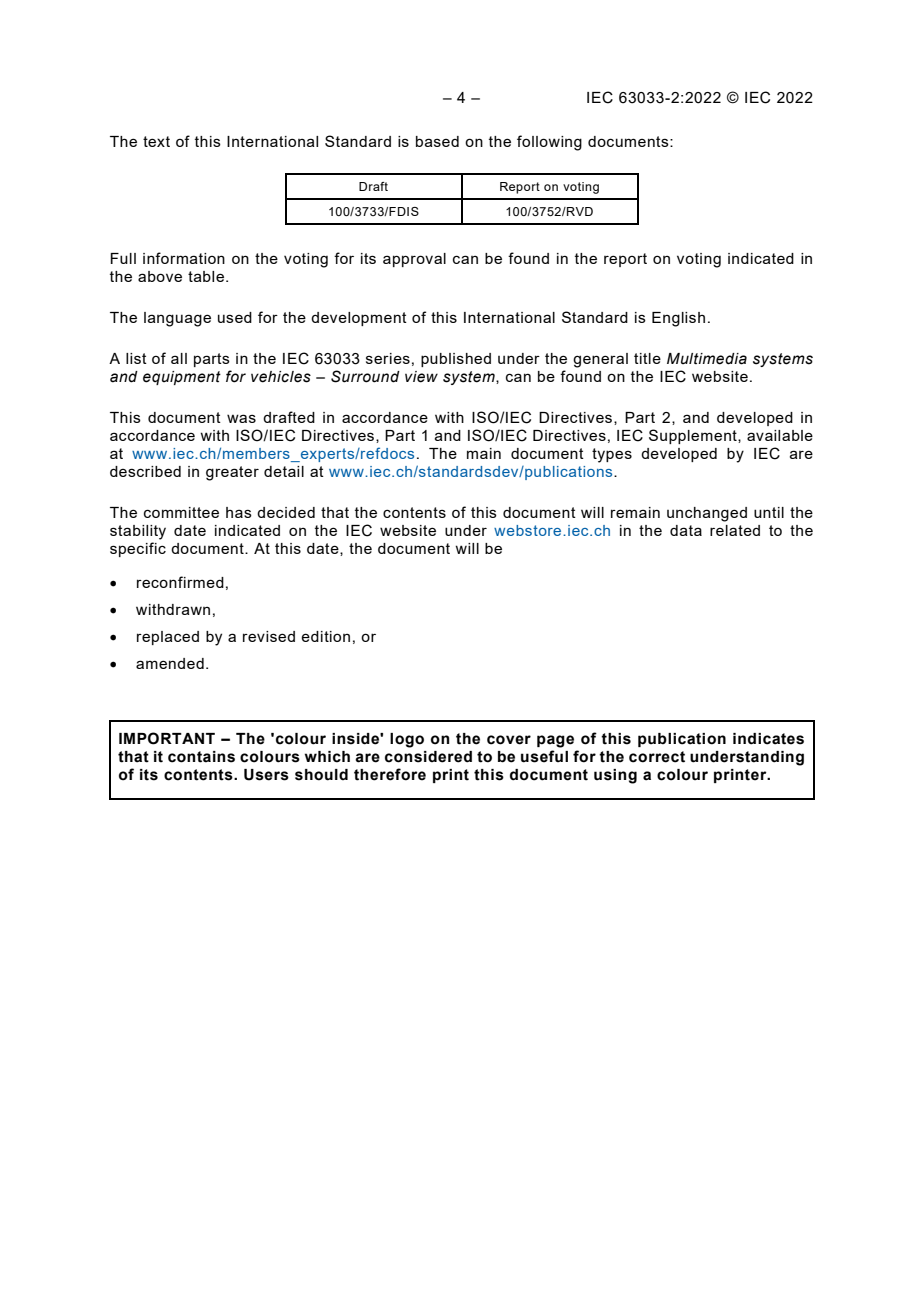 This screenshot has height=1308, width=924. I want to click on based, so click(437, 141).
